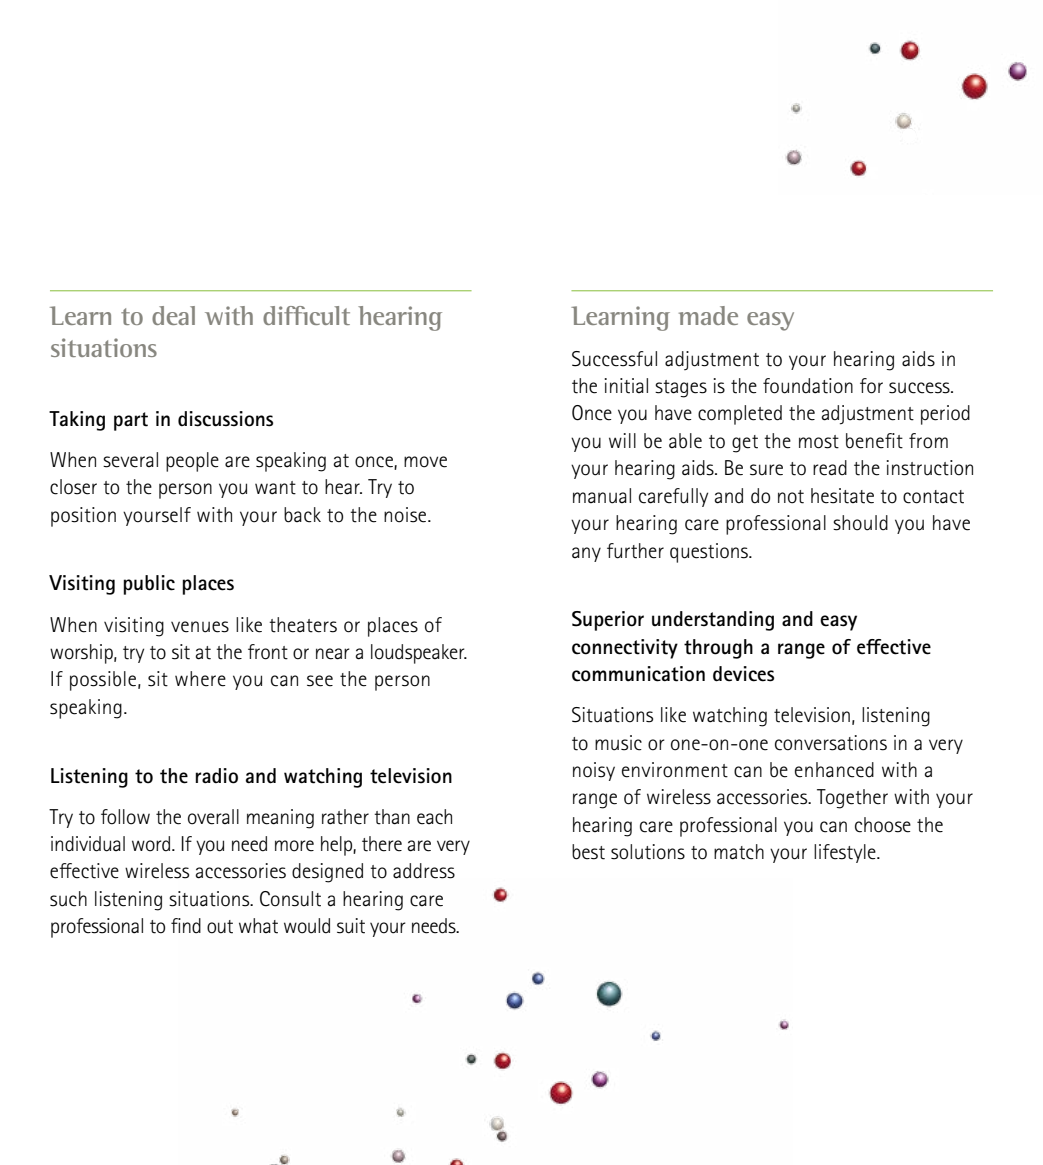 This screenshot has height=1165, width=1043. What do you see at coordinates (586, 554) in the screenshot?
I see `any` at bounding box center [586, 554].
